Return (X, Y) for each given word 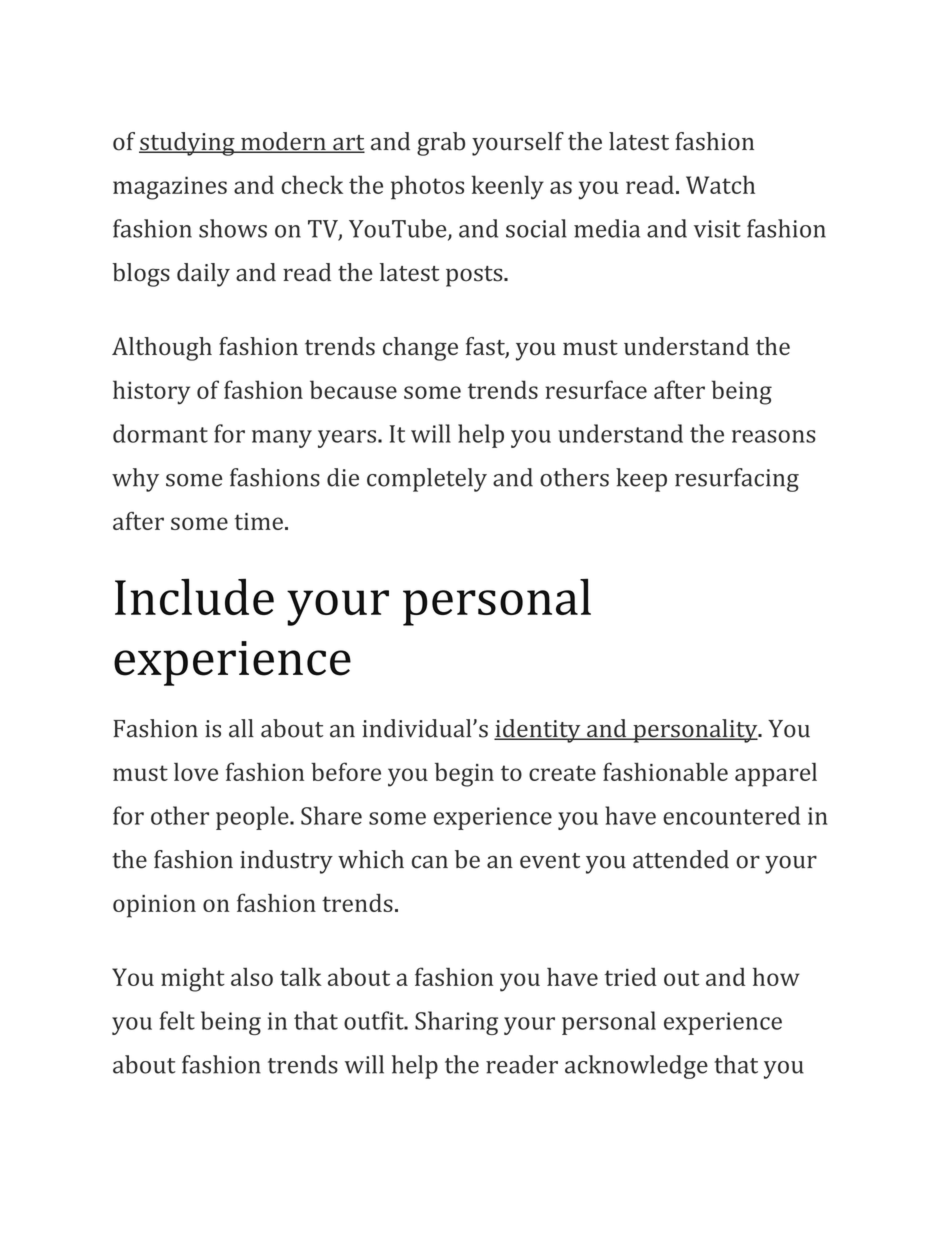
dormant (160, 433)
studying (188, 144)
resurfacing (737, 480)
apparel (776, 775)
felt (177, 1020)
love (196, 772)
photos (427, 187)
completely (427, 480)
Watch (720, 184)
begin (464, 775)
